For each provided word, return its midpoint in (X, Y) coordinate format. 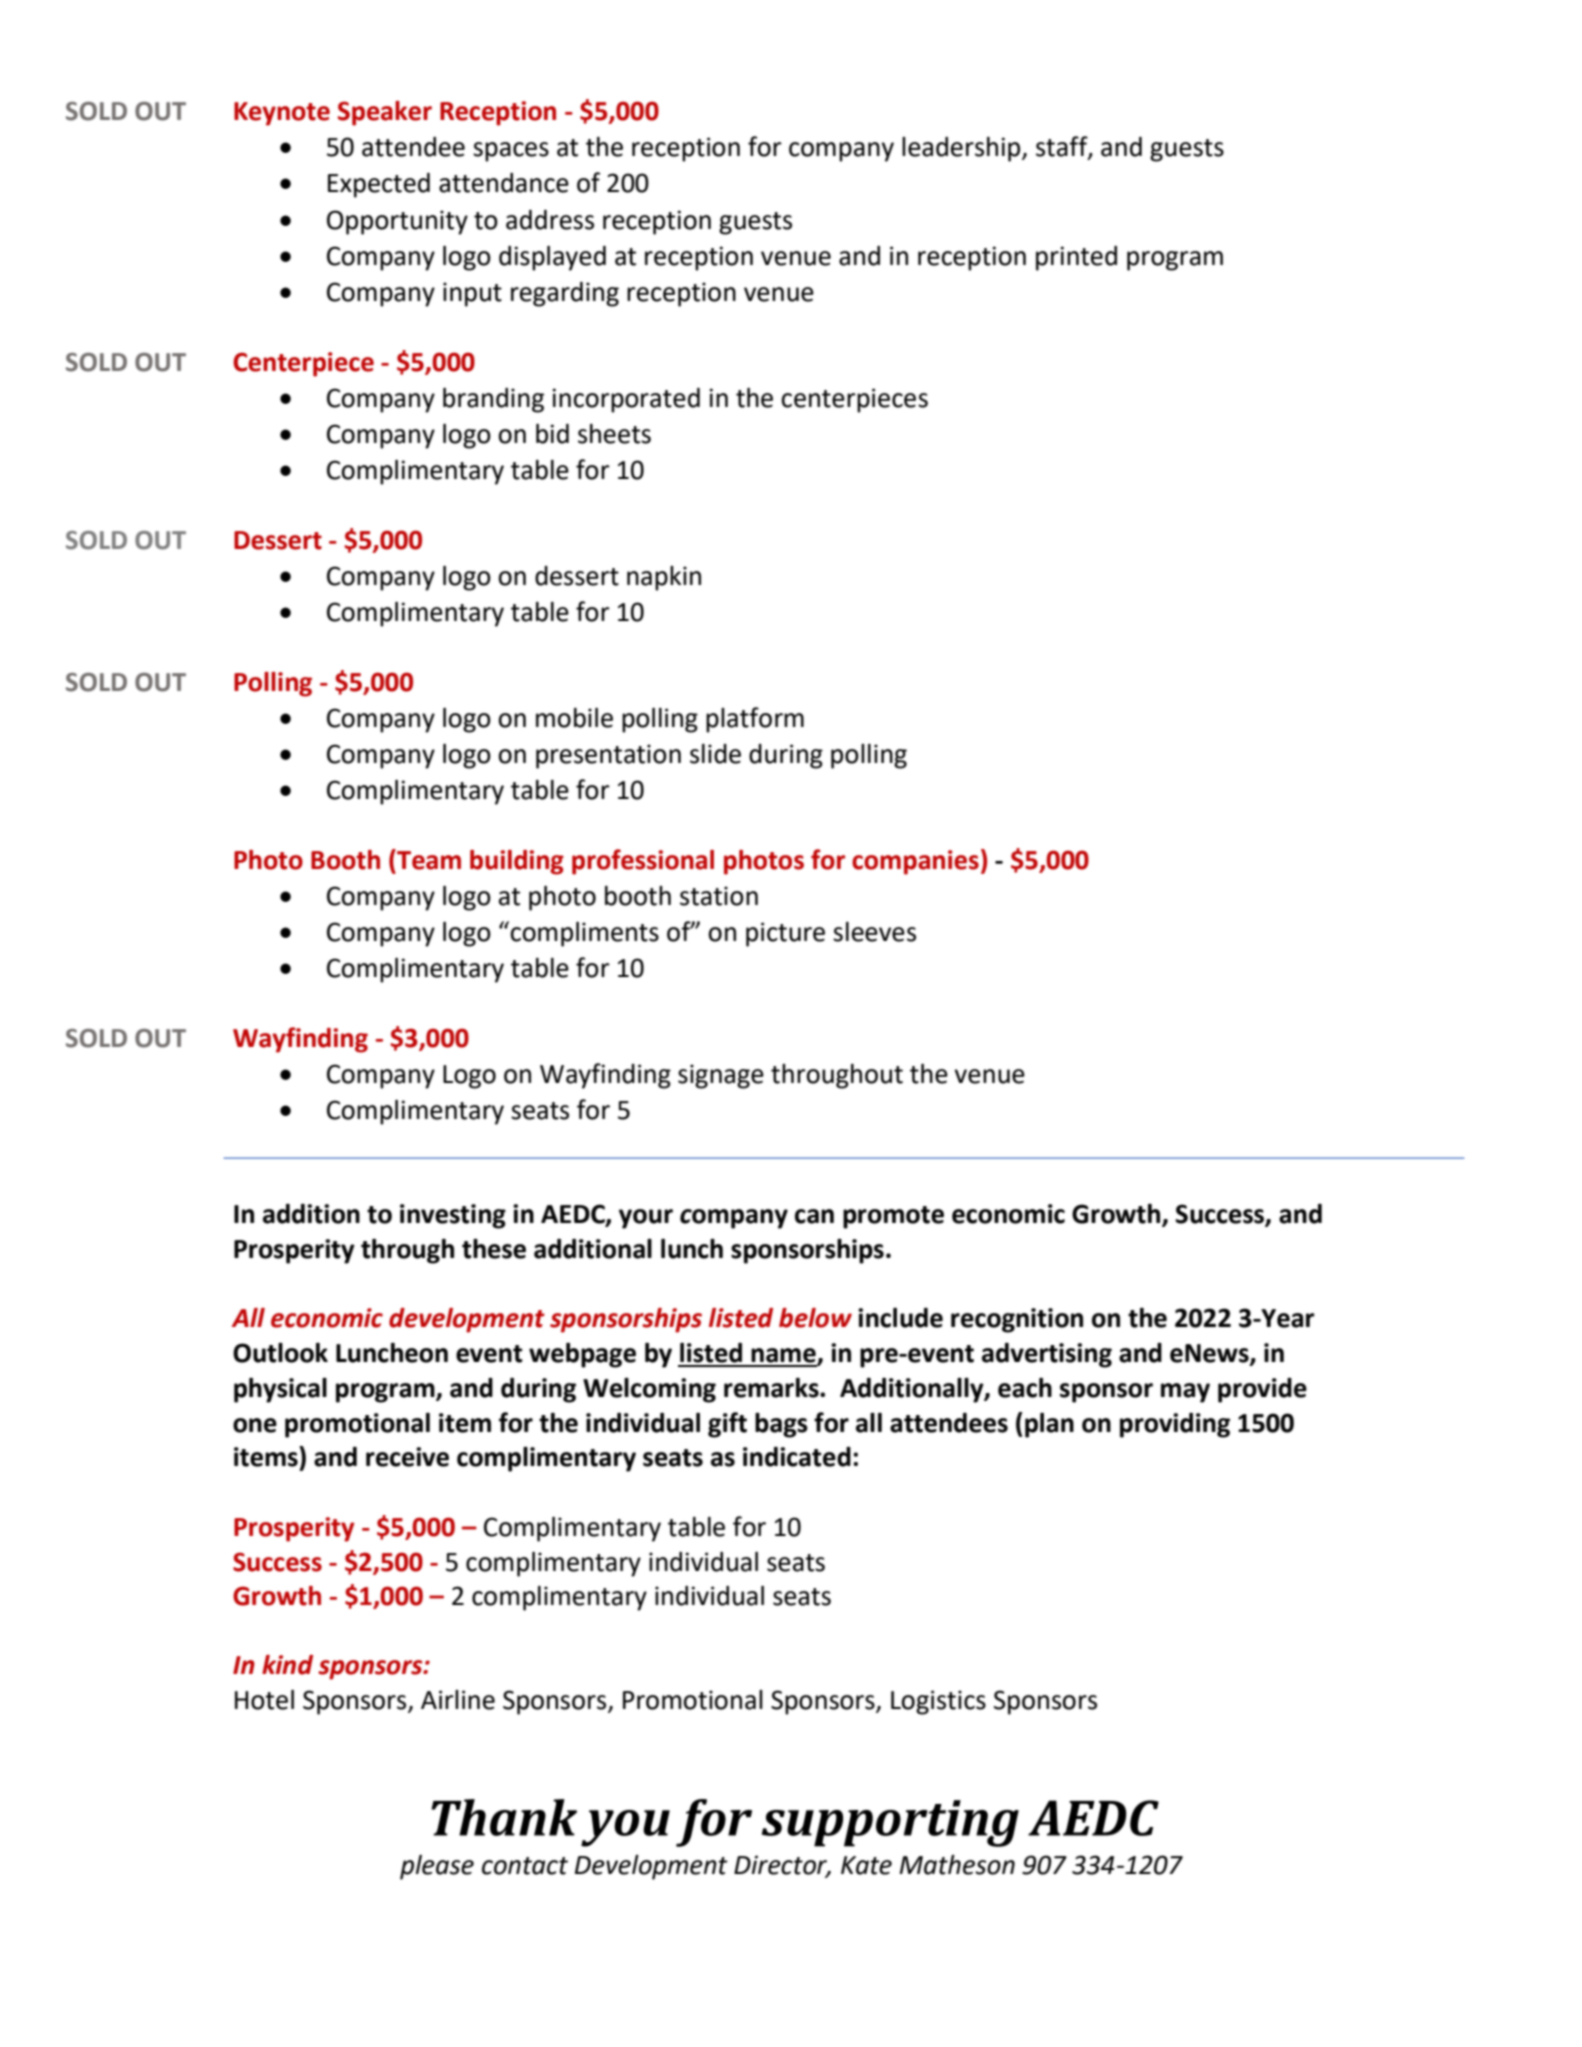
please (437, 1867)
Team (428, 859)
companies (915, 862)
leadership (962, 149)
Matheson (957, 1865)
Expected (379, 185)
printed (1076, 258)
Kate (866, 1865)
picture (785, 934)
